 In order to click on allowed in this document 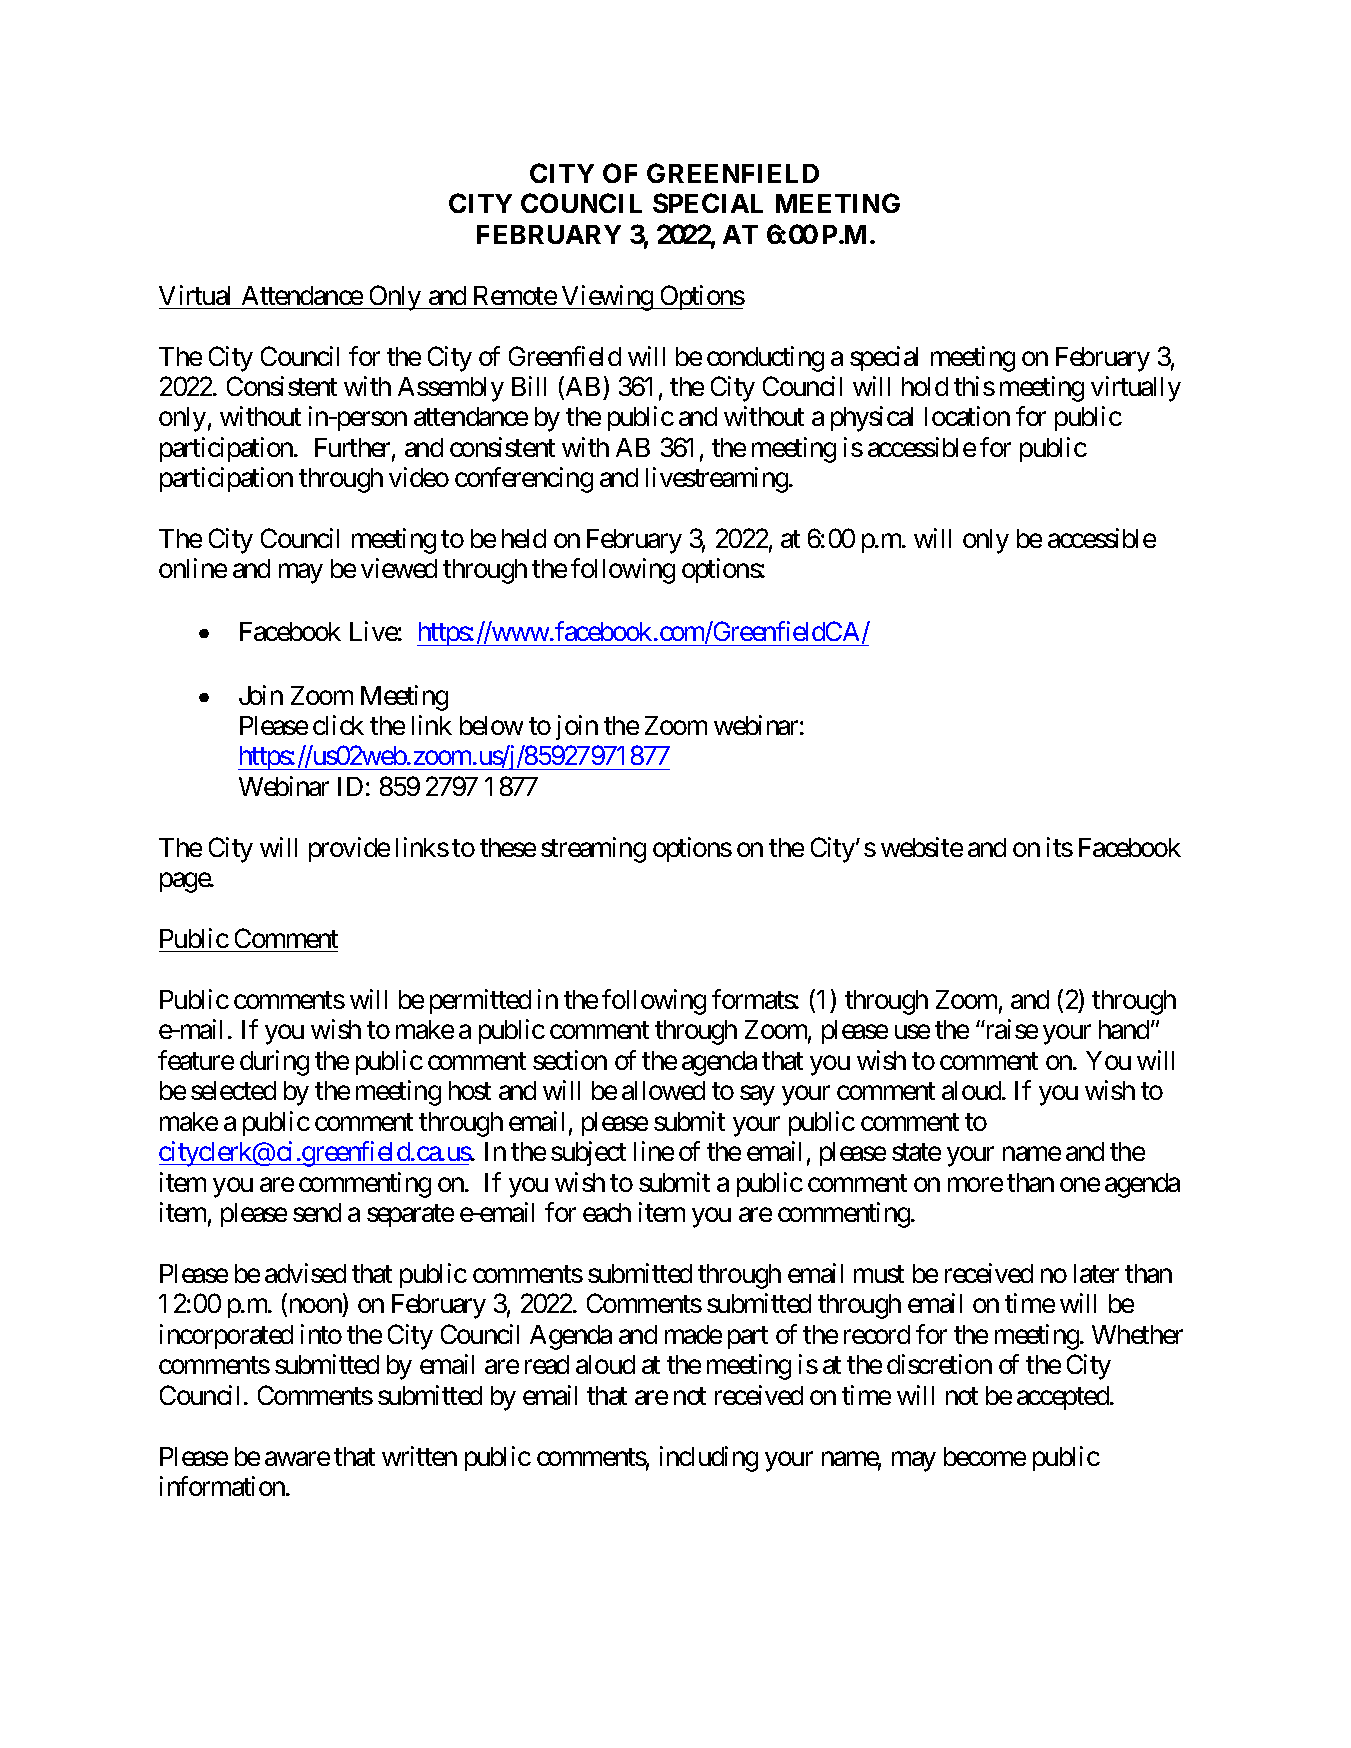, I will do `click(663, 1090)`.
